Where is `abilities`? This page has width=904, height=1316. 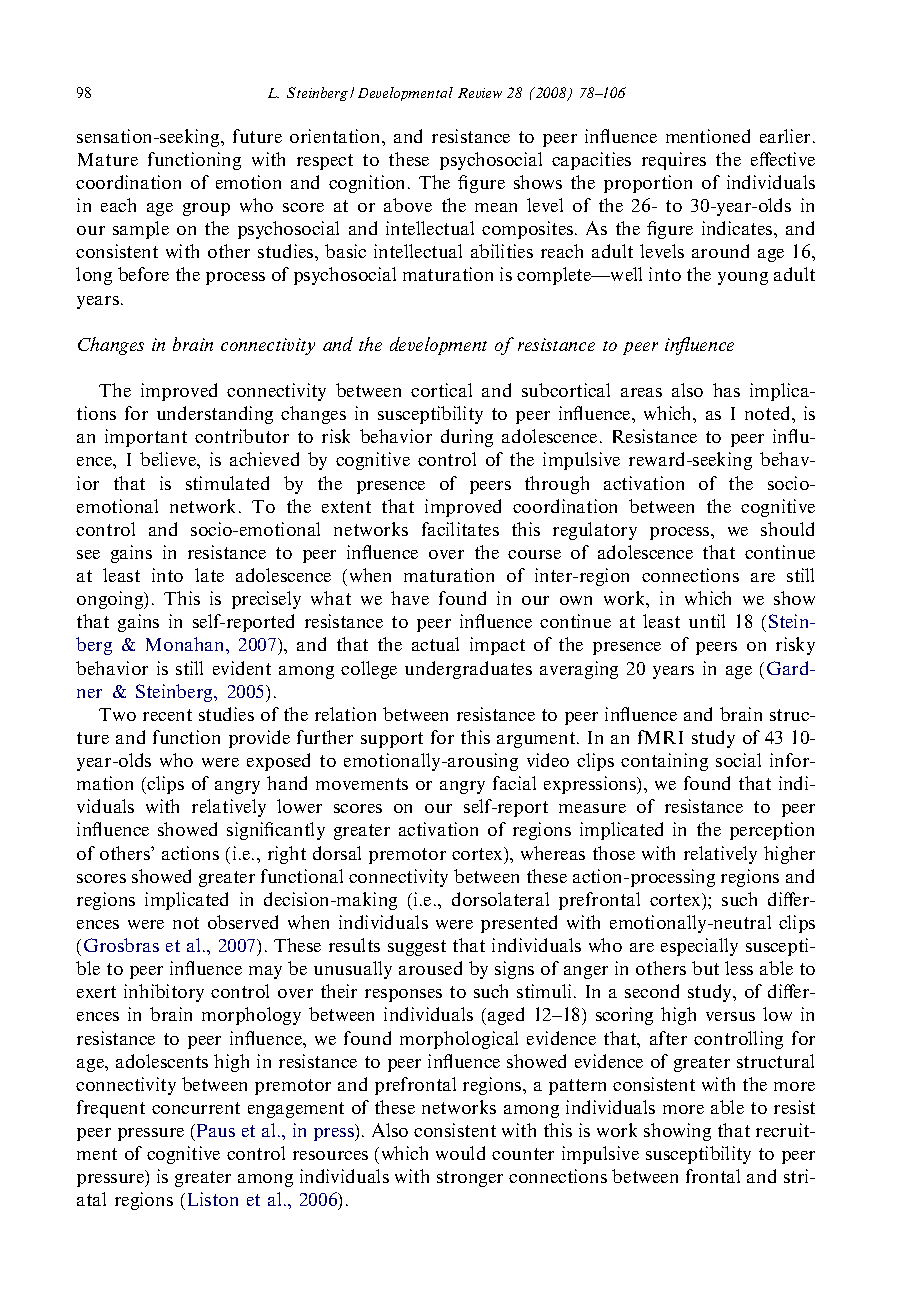 abilities is located at coordinates (502, 251).
